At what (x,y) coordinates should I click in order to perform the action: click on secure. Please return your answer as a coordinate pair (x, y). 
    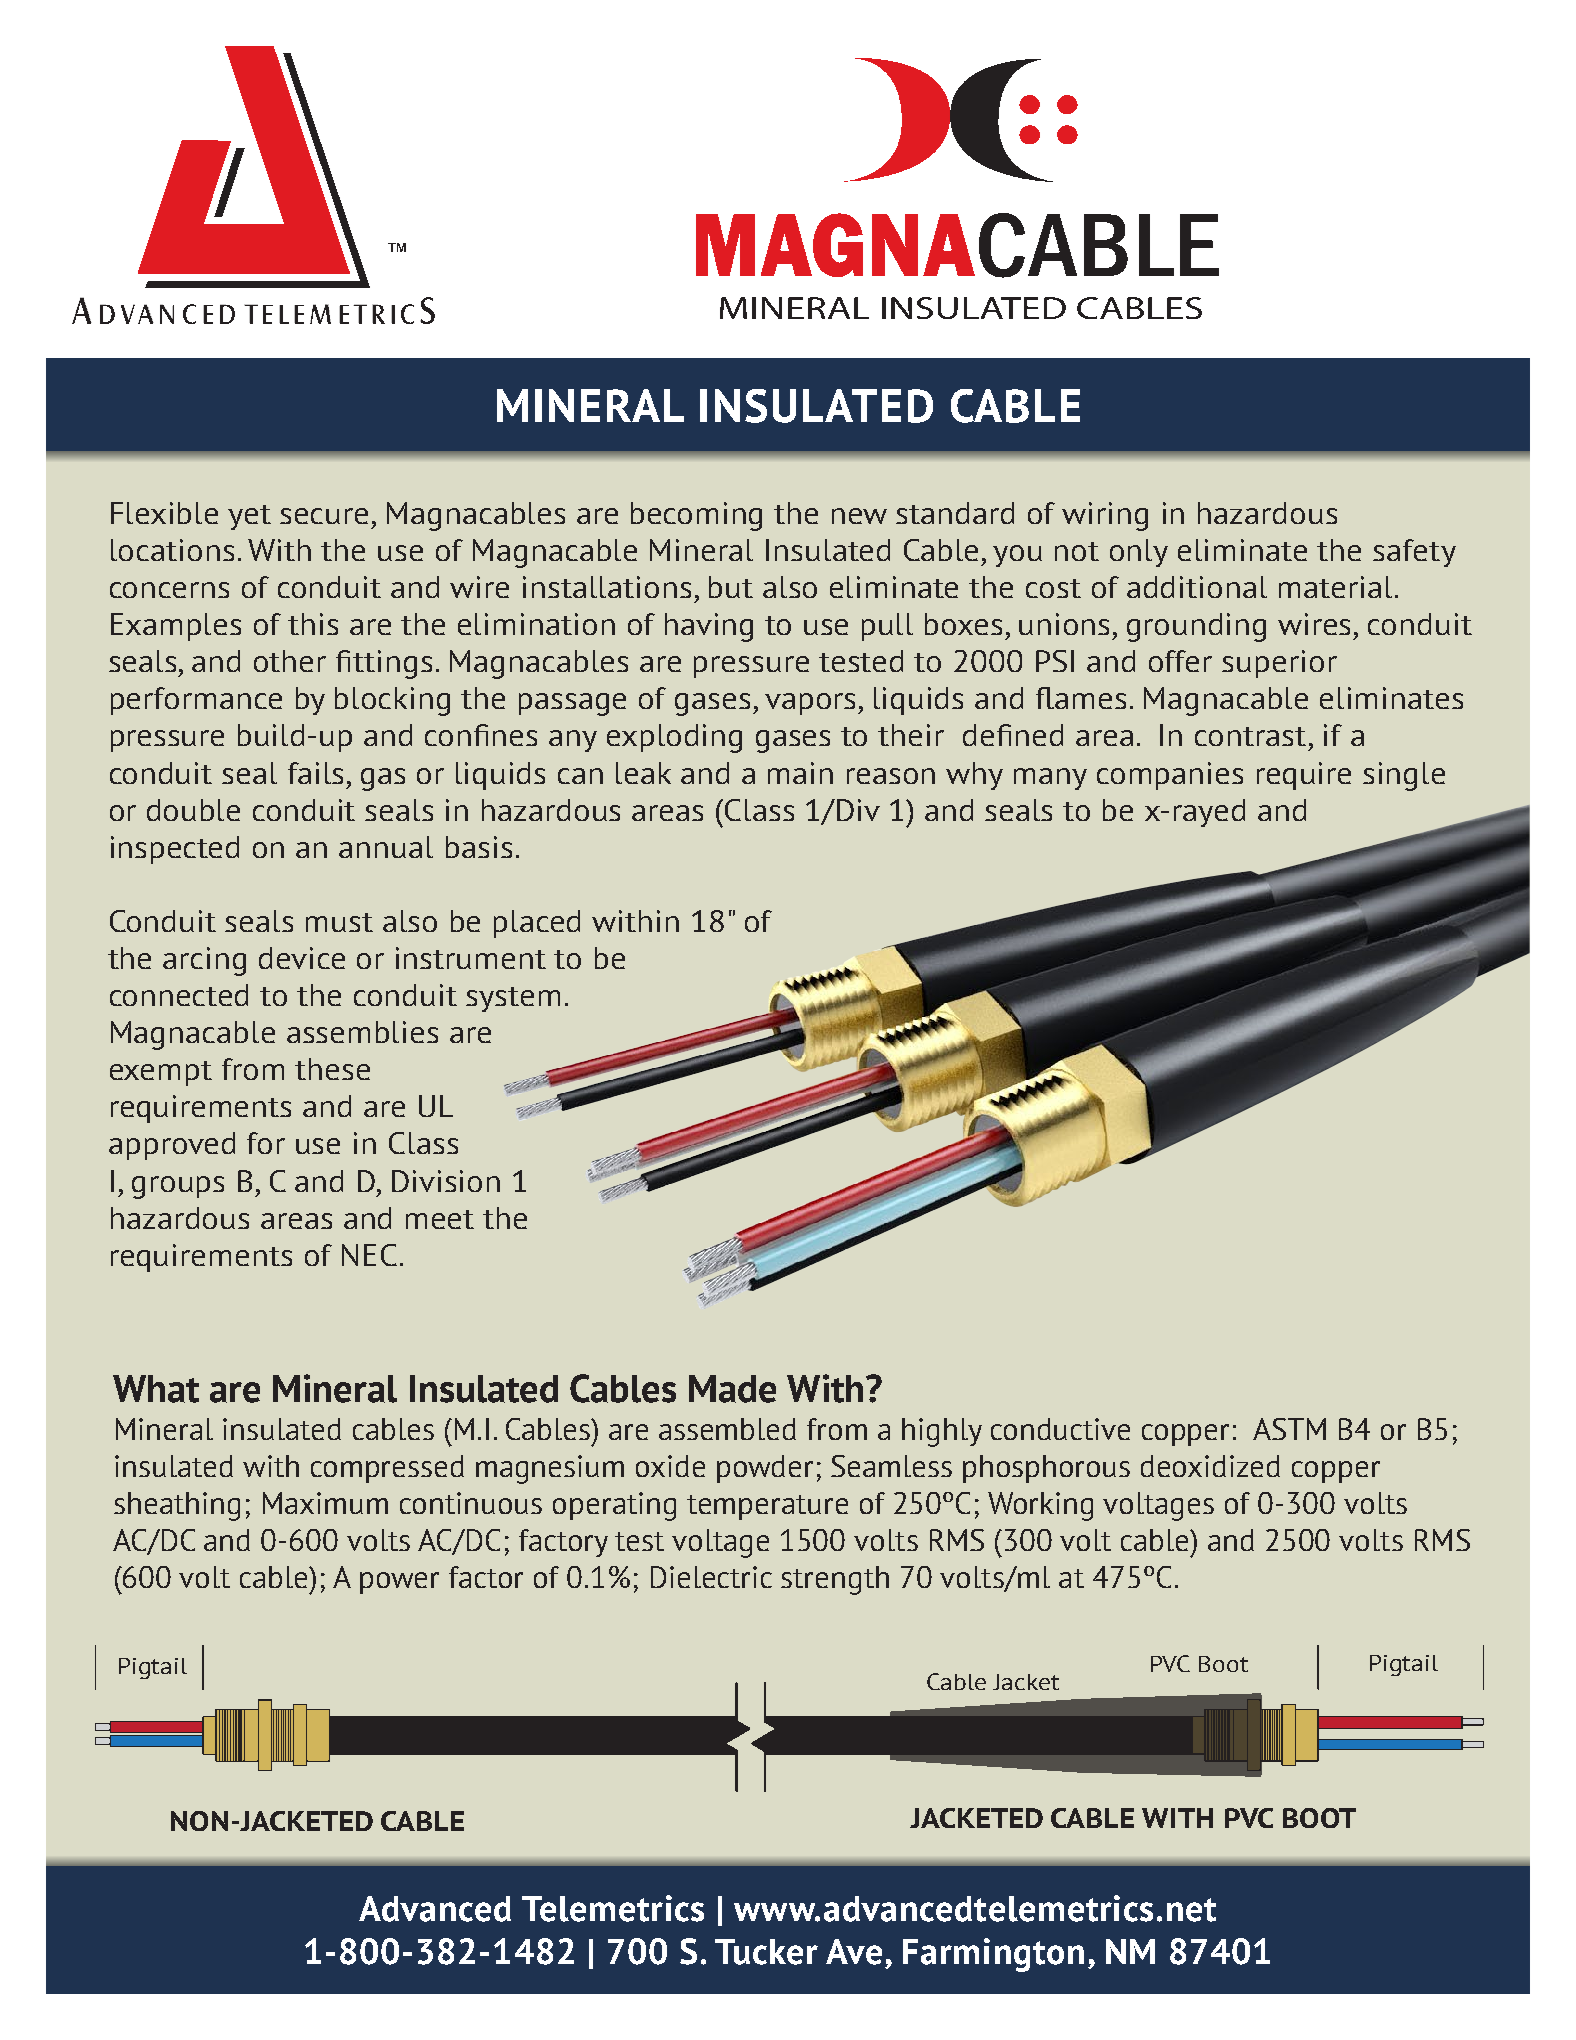
    Looking at the image, I should click on (324, 516).
